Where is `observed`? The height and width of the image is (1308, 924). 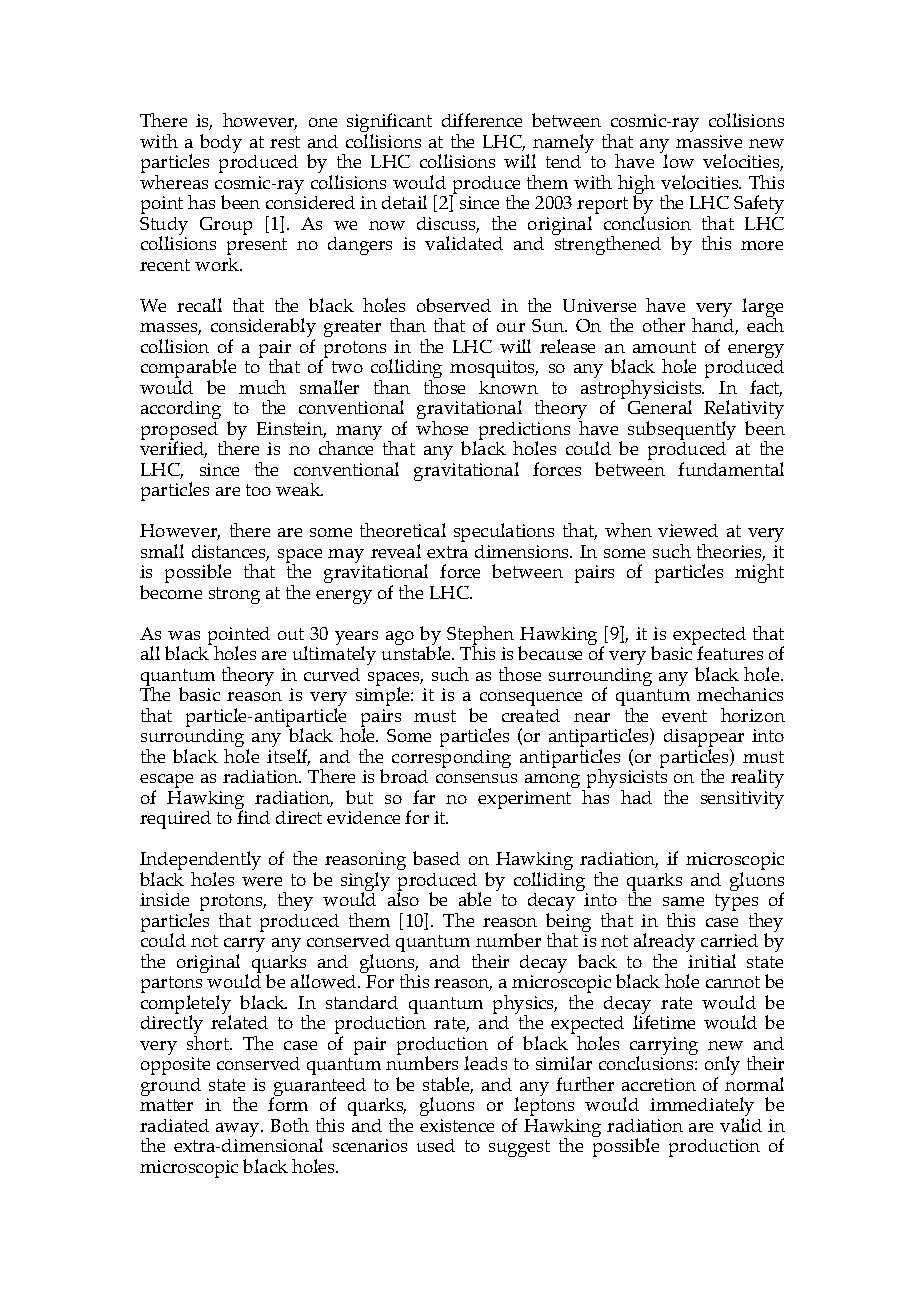 observed is located at coordinates (454, 305).
